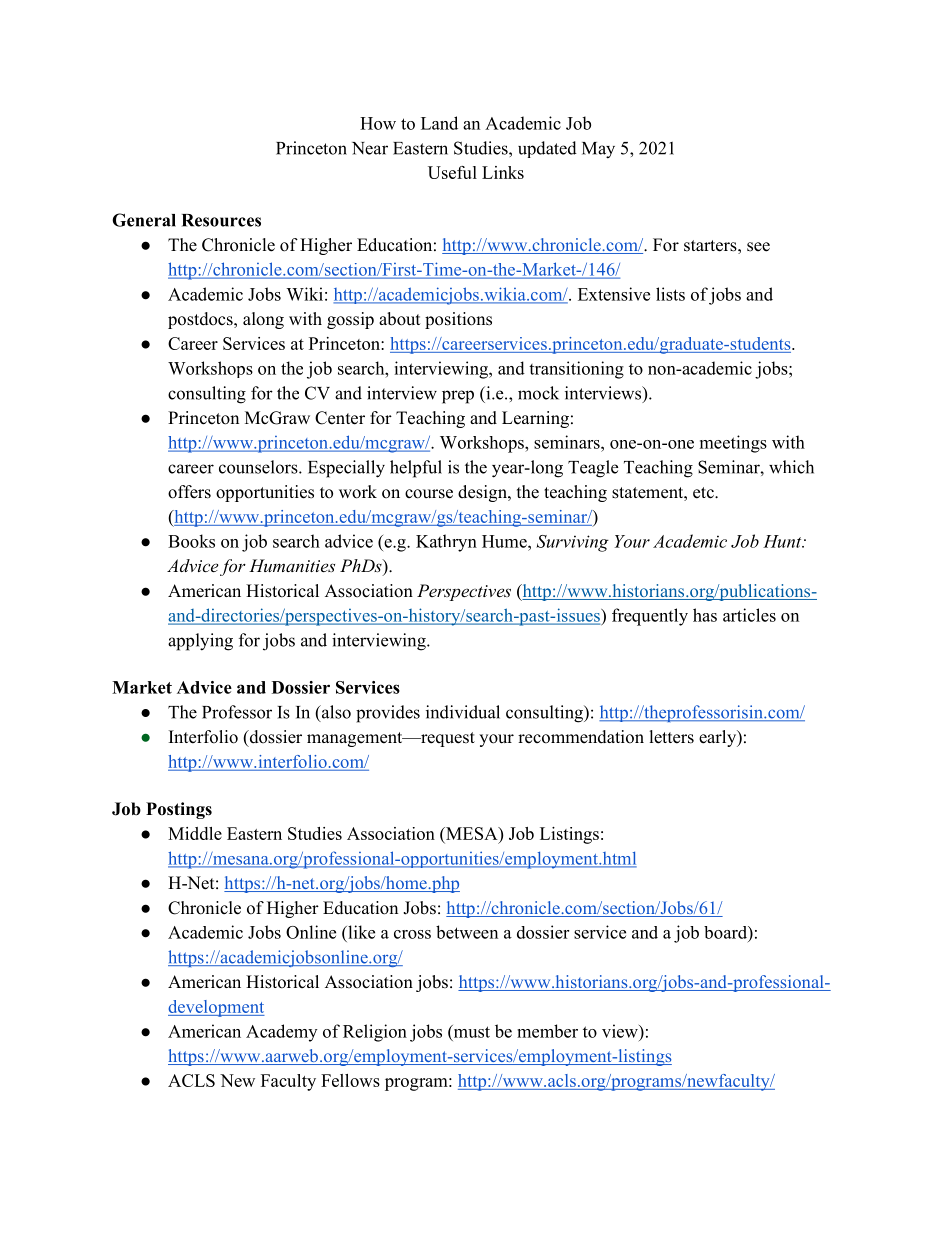 The width and height of the page is (952, 1233). I want to click on Resources, so click(221, 220).
